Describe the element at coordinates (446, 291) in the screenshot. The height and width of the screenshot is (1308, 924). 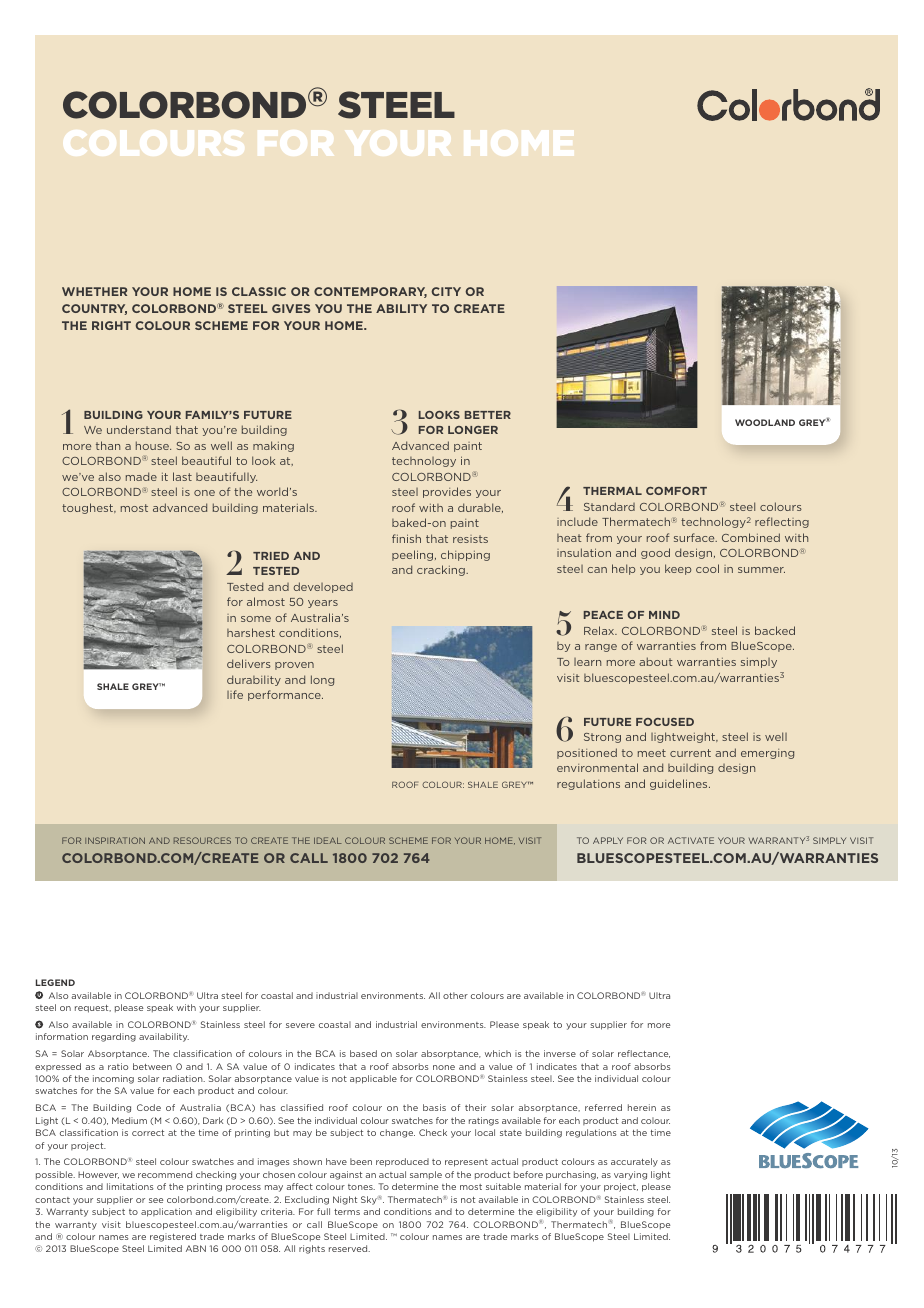
I see `CITY` at that location.
